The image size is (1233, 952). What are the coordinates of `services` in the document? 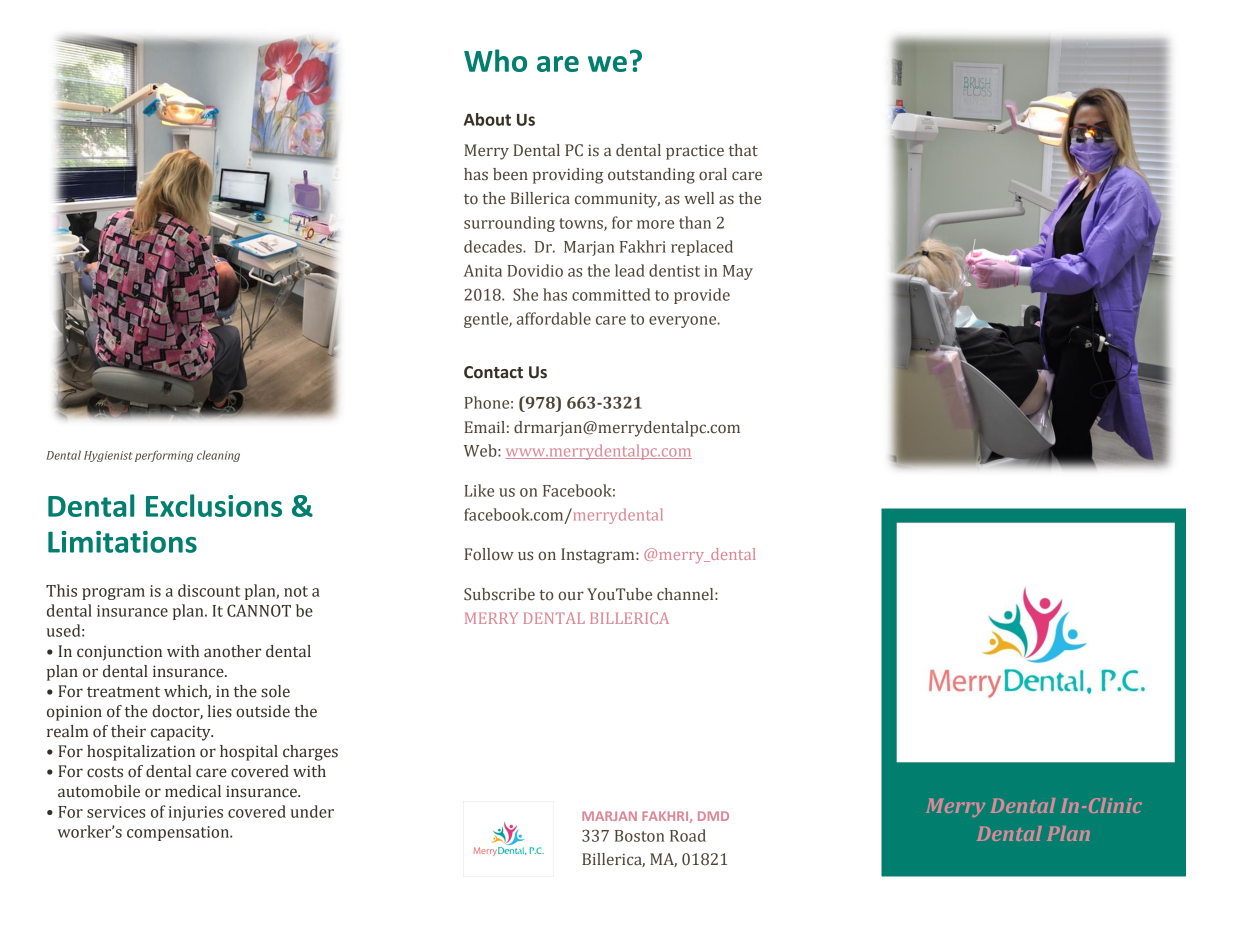 It's located at (116, 812).
